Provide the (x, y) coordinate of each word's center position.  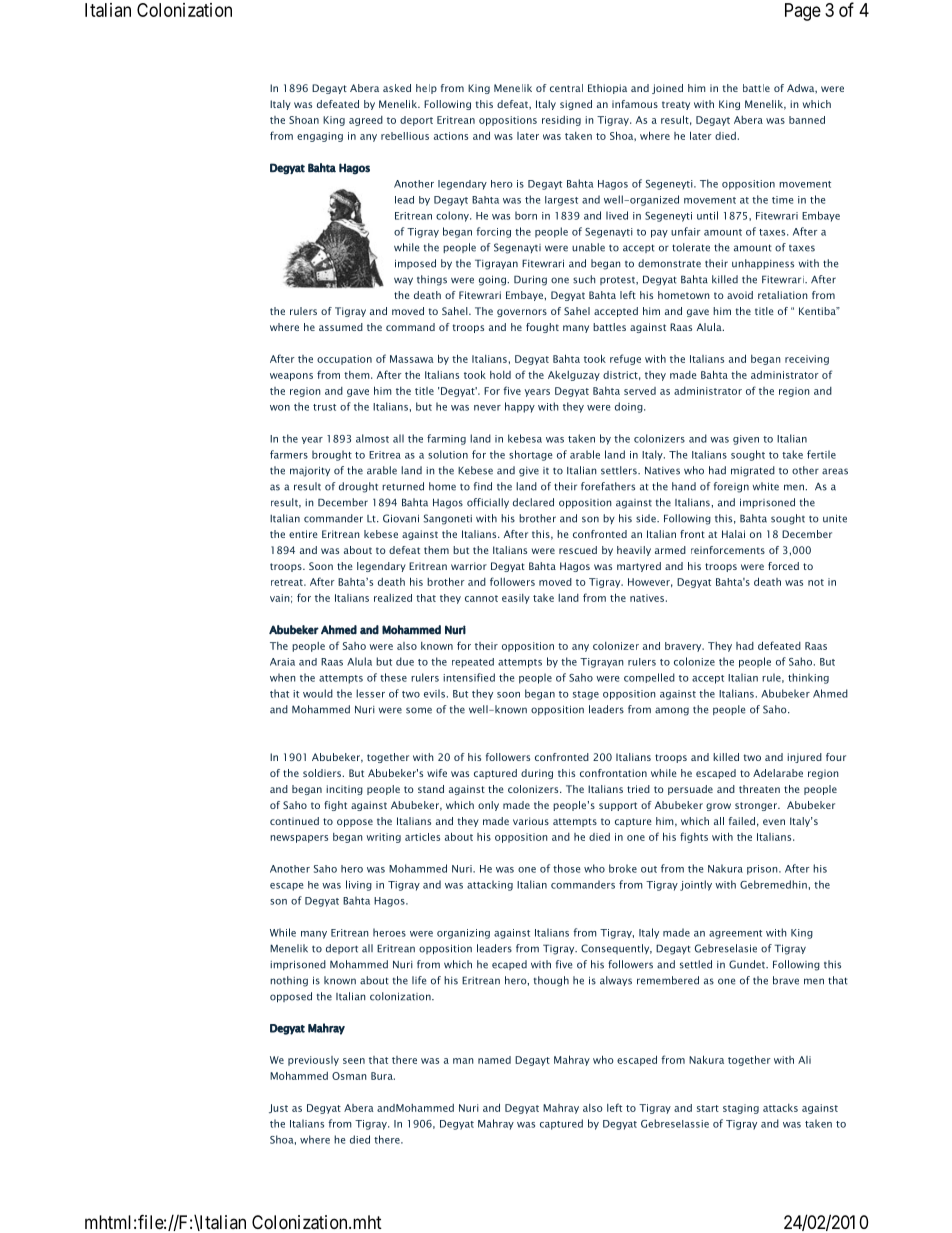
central (566, 88)
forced (783, 566)
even (774, 822)
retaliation (783, 295)
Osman (349, 1076)
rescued (578, 550)
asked (397, 88)
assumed (341, 327)
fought (542, 328)
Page (803, 12)
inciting (344, 790)
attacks (780, 1108)
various (531, 821)
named (494, 1060)
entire (303, 534)
